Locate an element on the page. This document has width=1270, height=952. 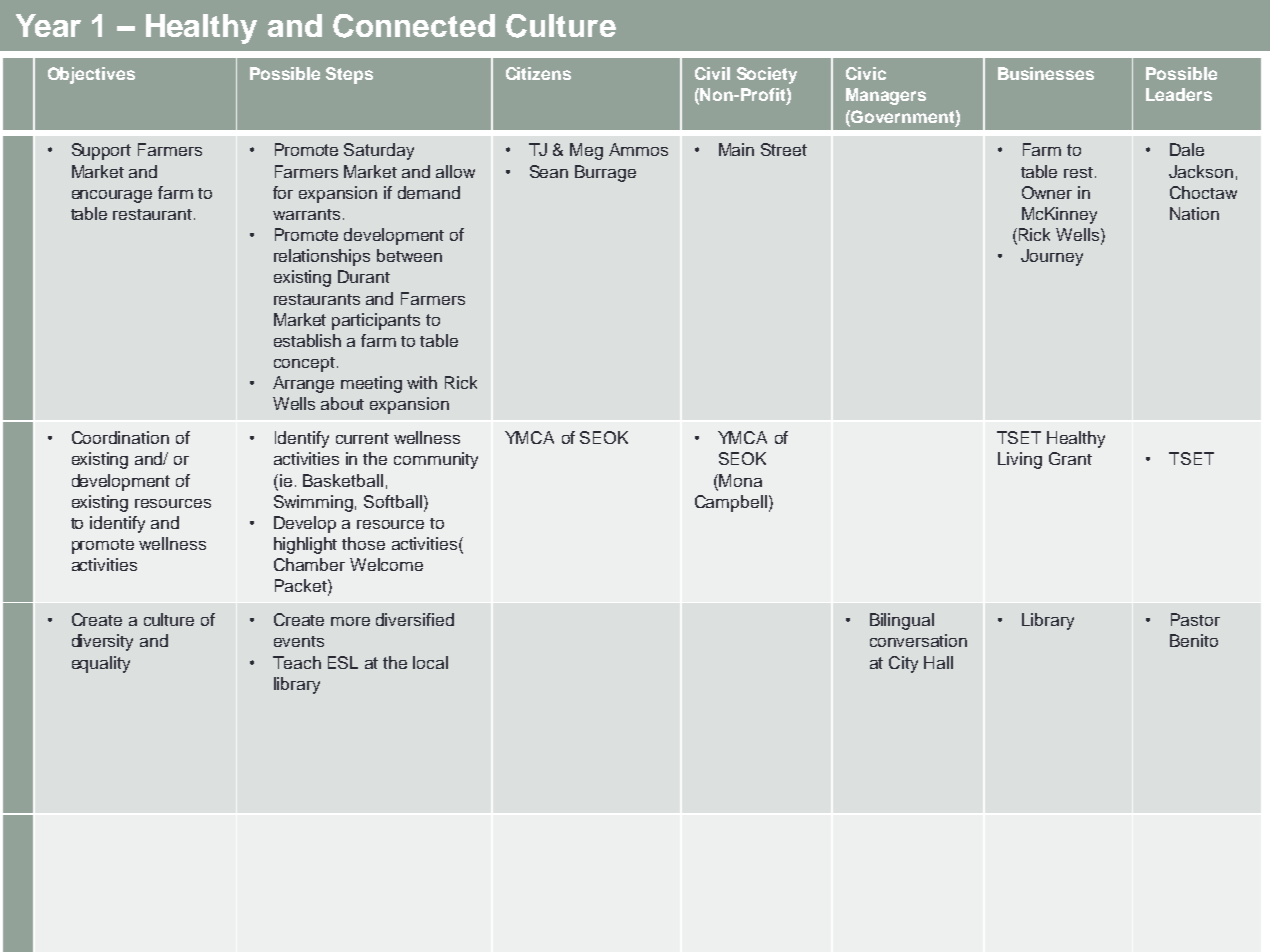
Citizens is located at coordinates (538, 73).
